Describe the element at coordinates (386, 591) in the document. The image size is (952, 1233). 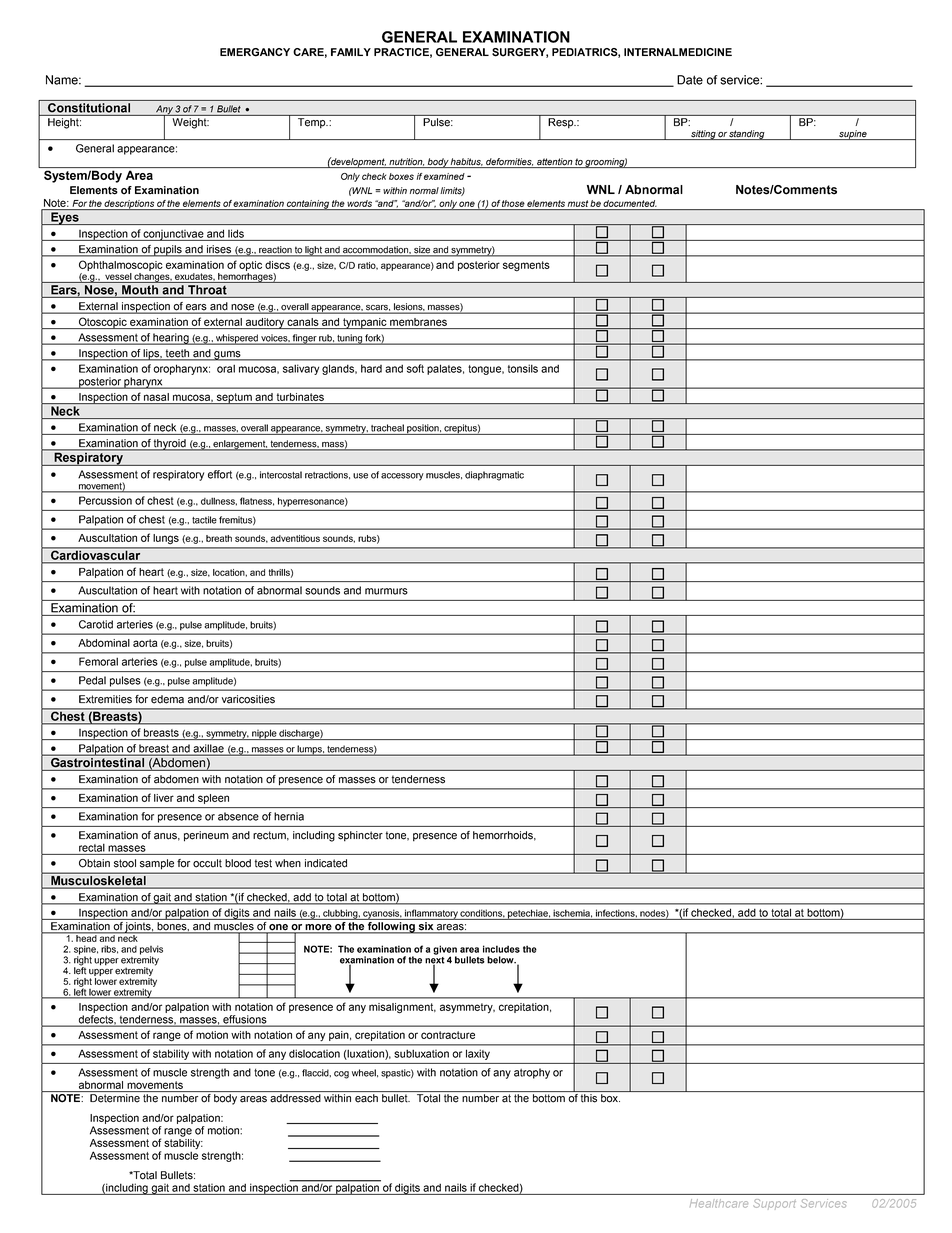
I see `murmurs` at that location.
